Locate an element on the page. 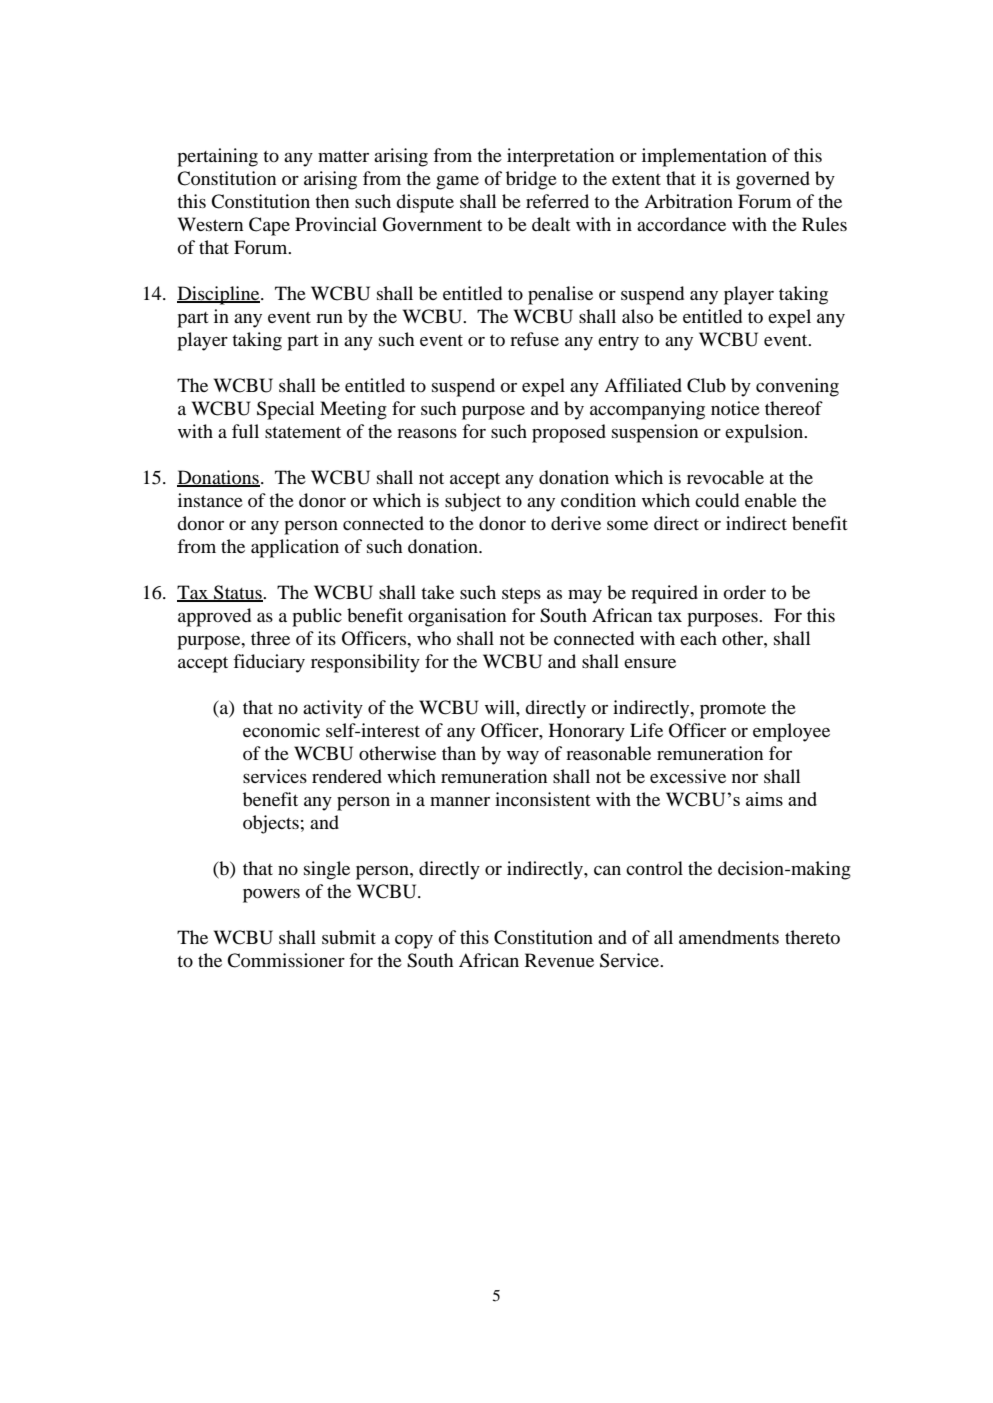  Club is located at coordinates (706, 385).
